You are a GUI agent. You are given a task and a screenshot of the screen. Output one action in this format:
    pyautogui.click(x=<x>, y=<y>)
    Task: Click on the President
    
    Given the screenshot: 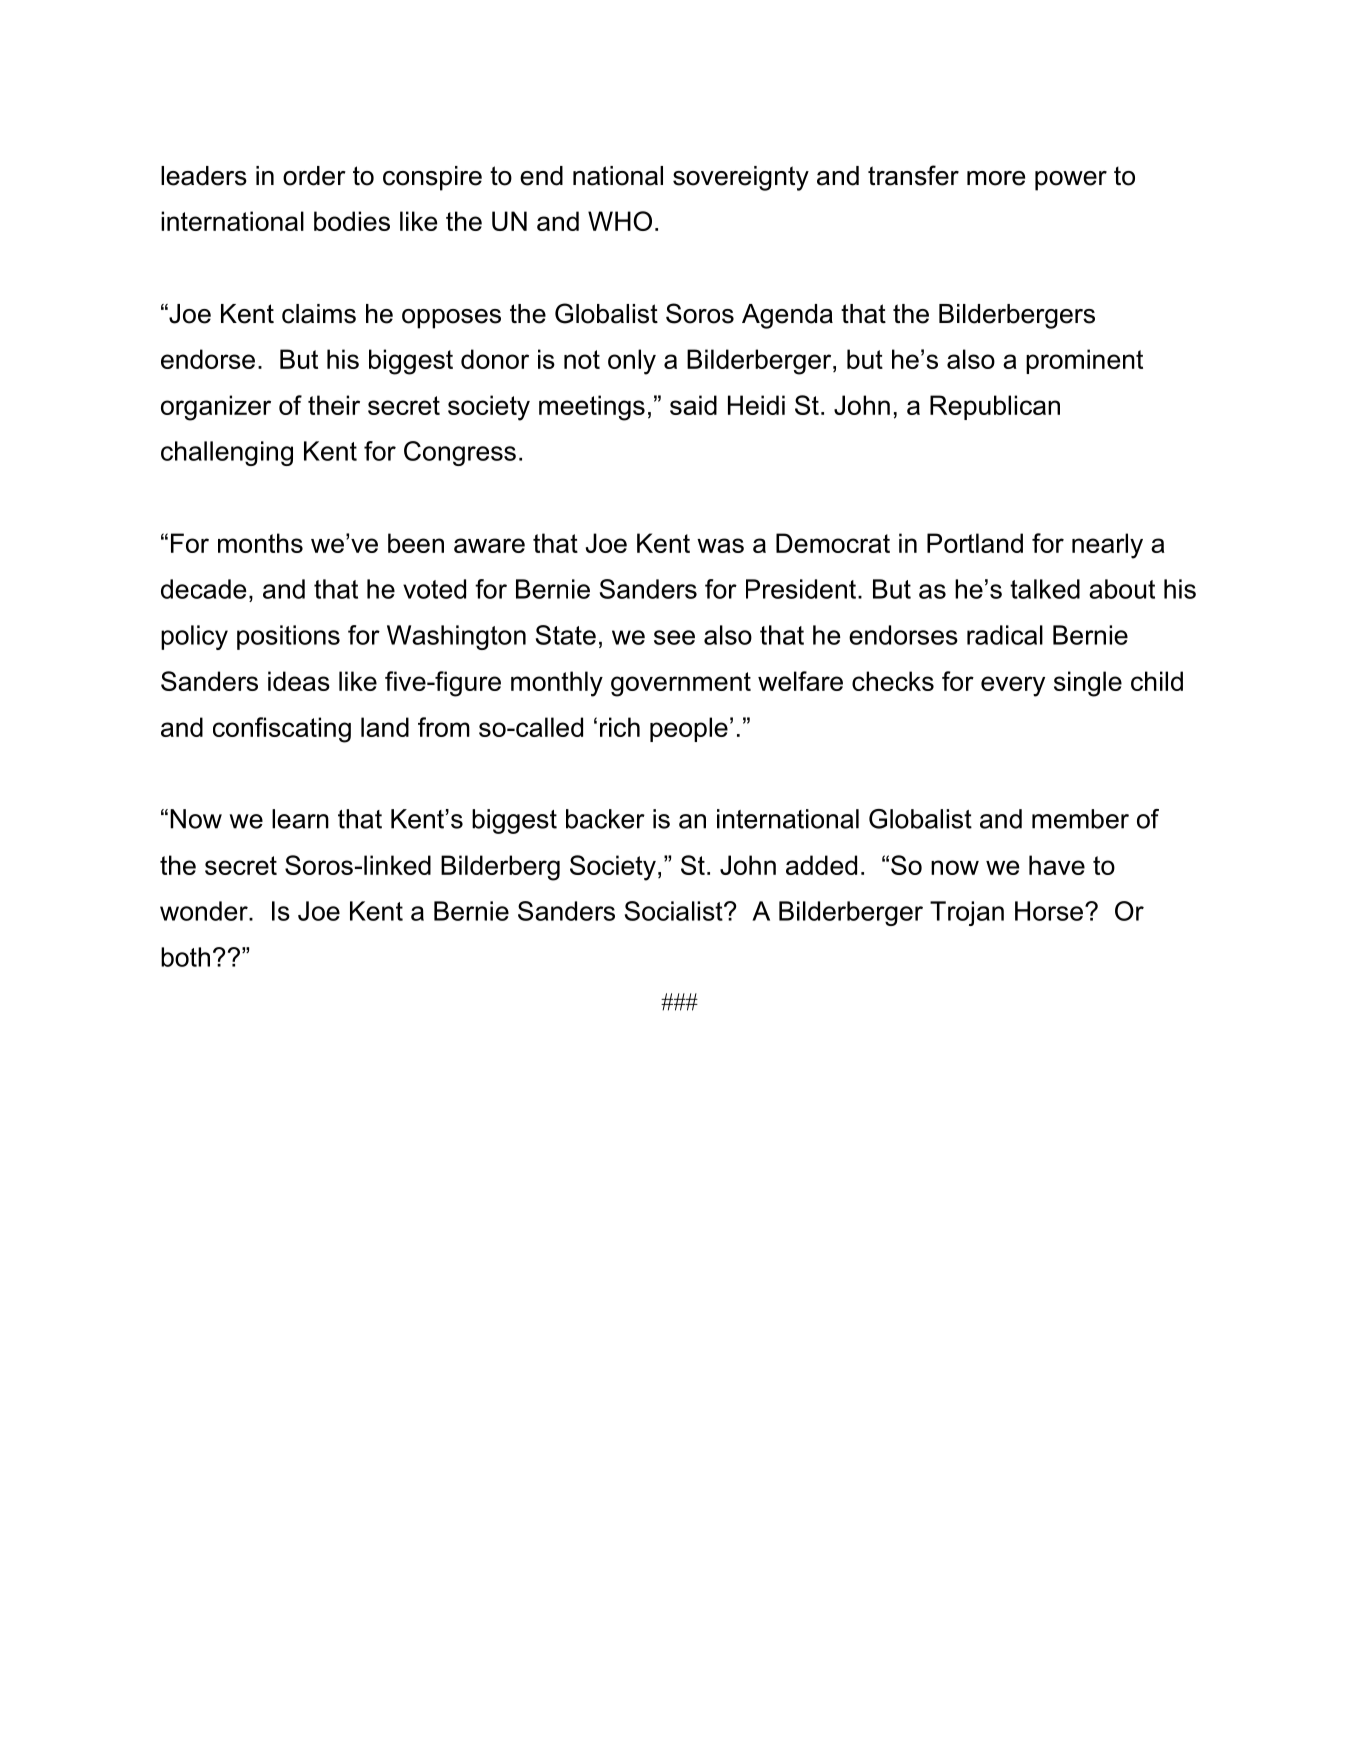 What is the action you would take?
    pyautogui.click(x=801, y=589)
